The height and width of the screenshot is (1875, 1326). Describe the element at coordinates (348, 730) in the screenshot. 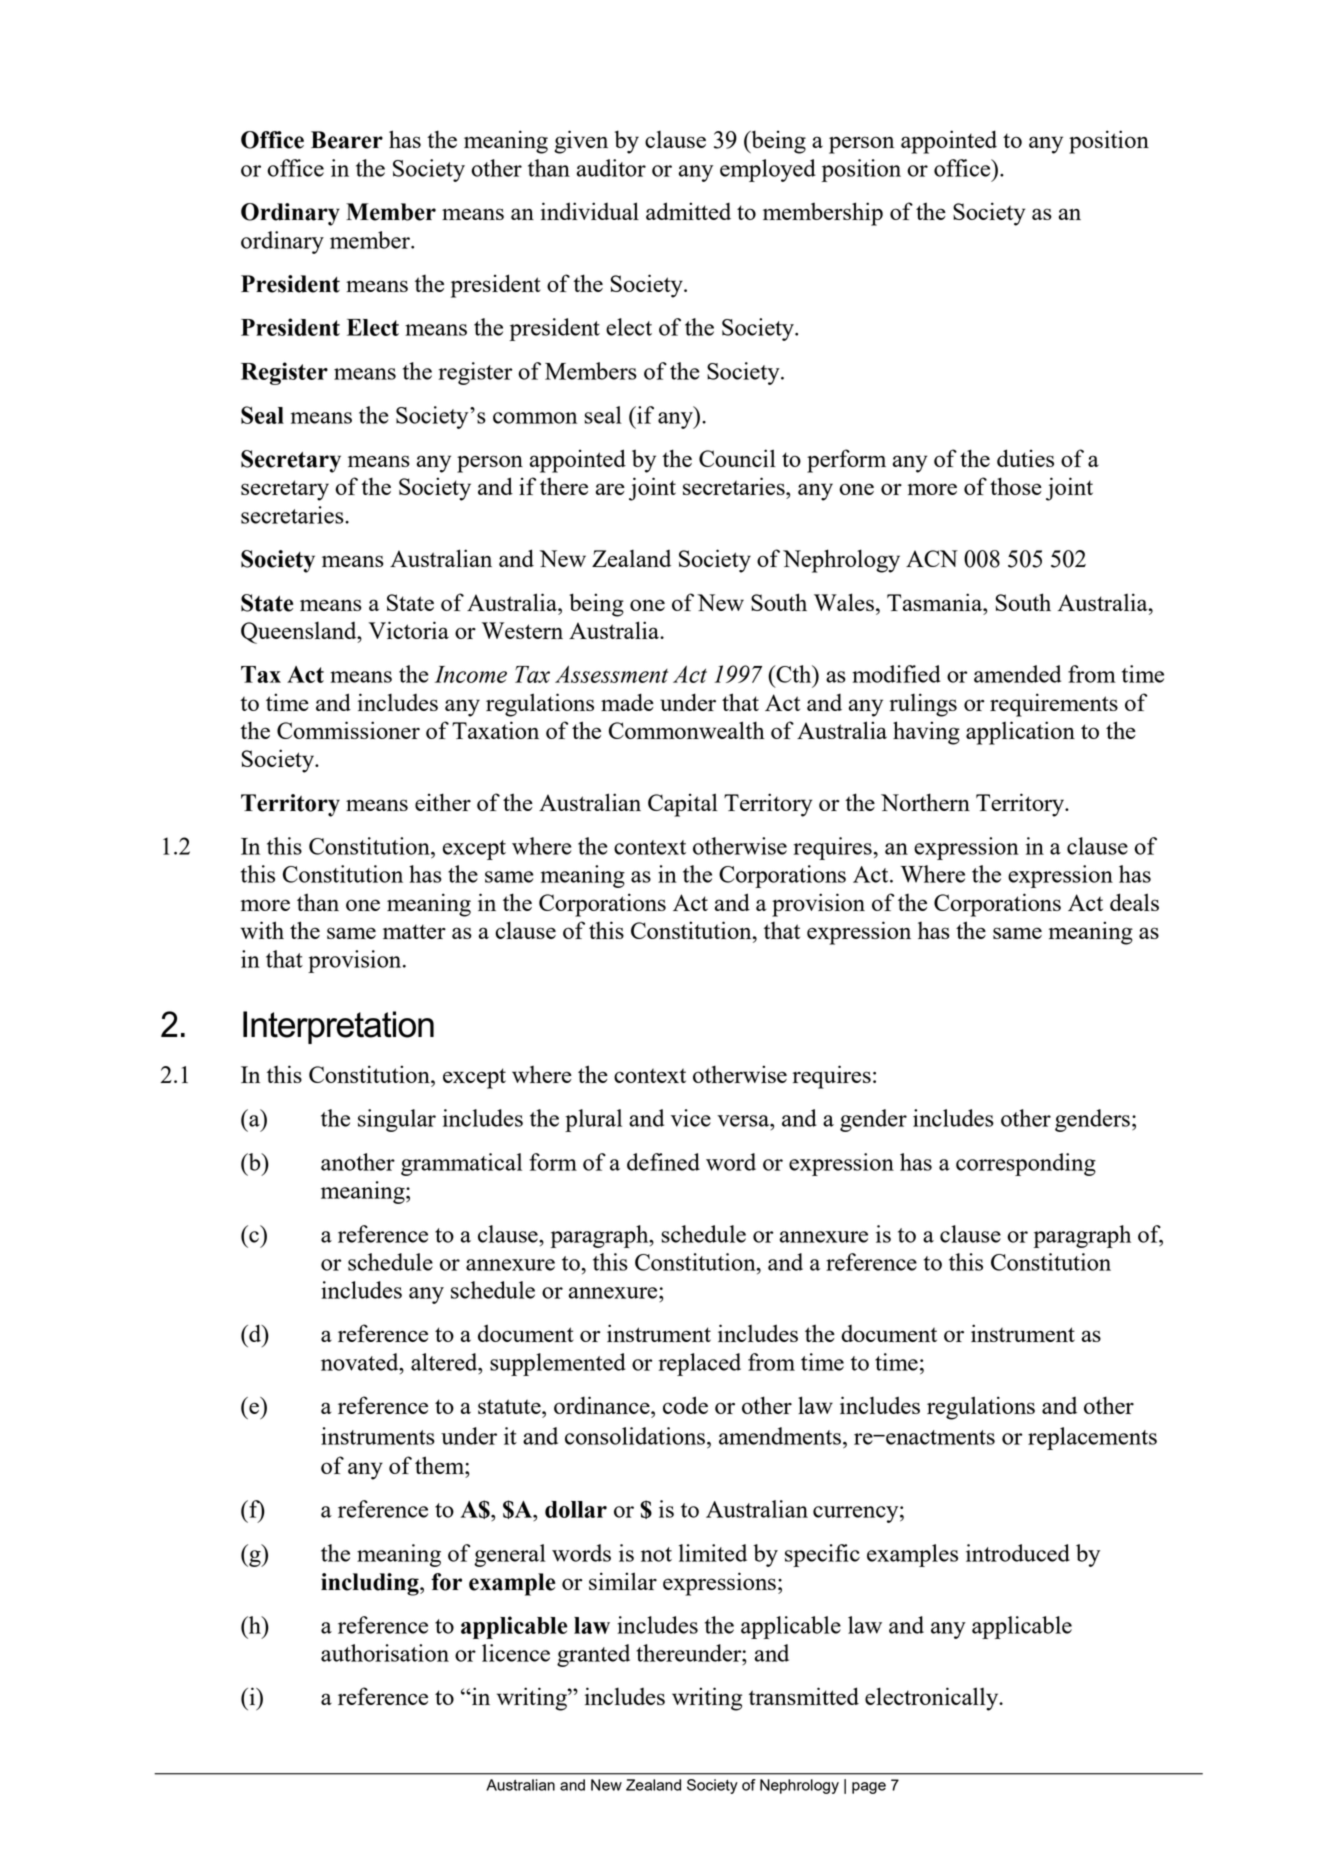

I see `Commissioner` at that location.
